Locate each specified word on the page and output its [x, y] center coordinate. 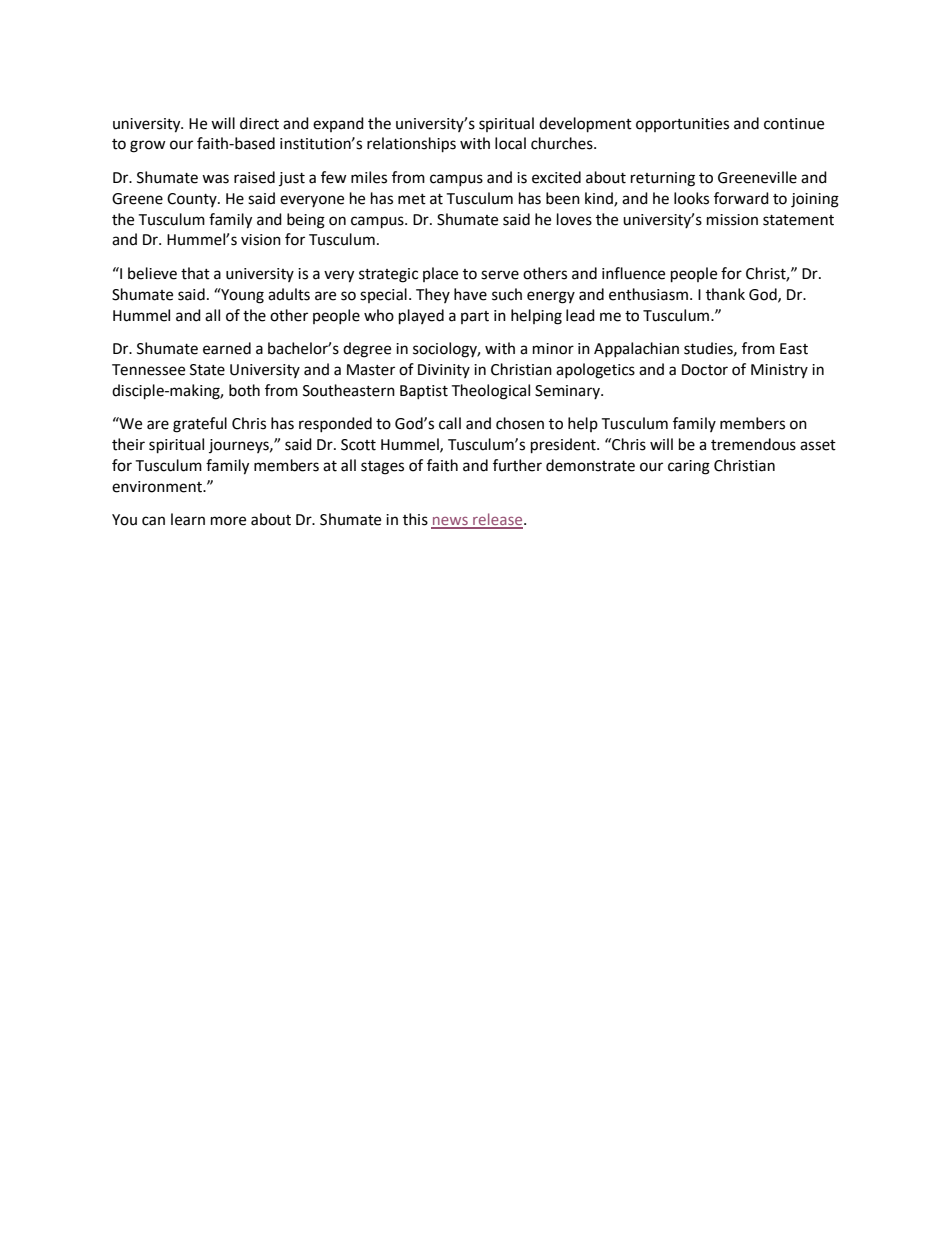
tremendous [753, 444]
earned [227, 348]
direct [259, 123]
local [510, 143]
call [450, 423]
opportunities [682, 125]
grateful [200, 425]
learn [188, 519]
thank [725, 294]
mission [732, 220]
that [195, 273]
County [193, 200]
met [412, 199]
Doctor [705, 370]
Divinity [444, 371]
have [470, 294]
